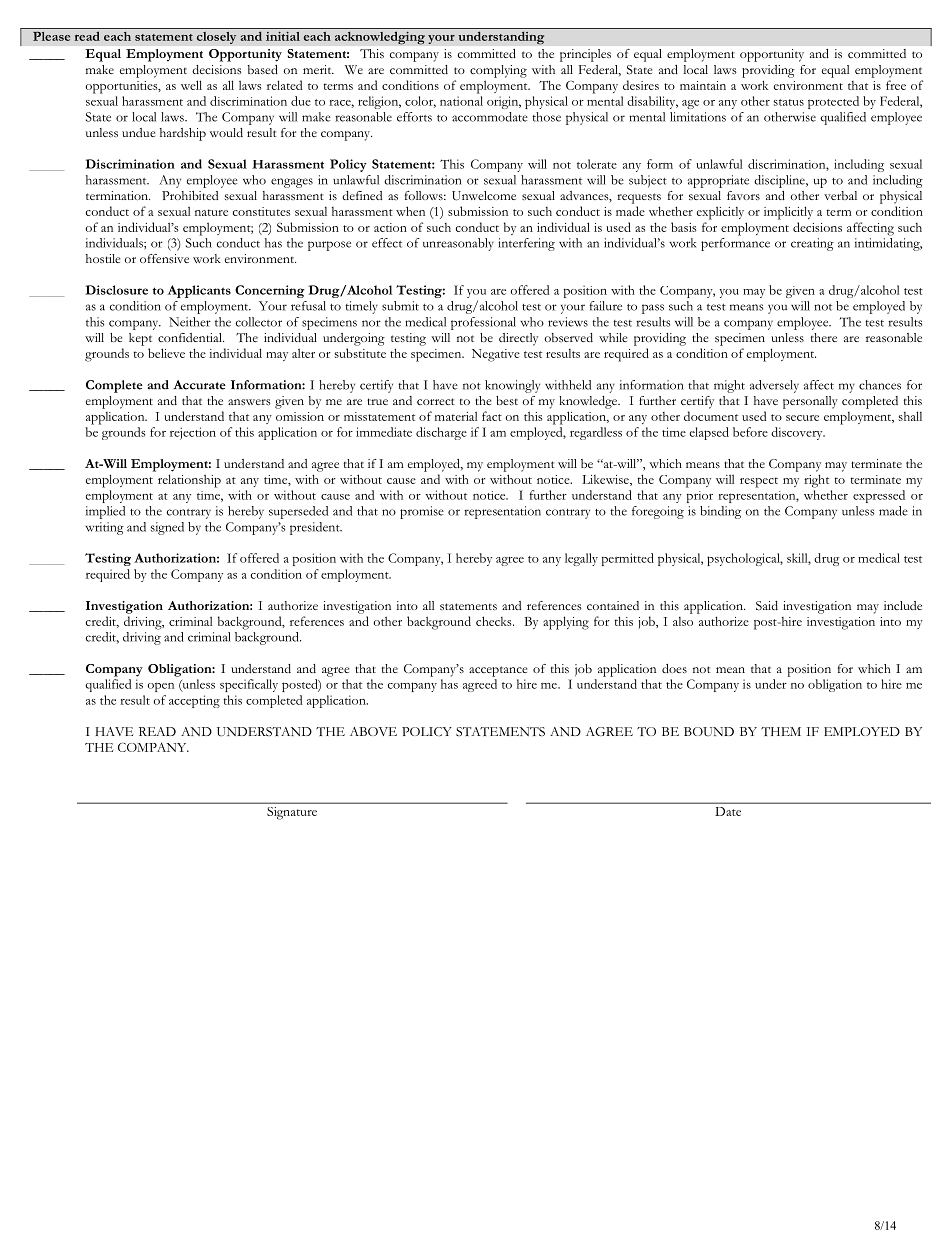 The image size is (952, 1233). I want to click on adversely, so click(774, 386).
